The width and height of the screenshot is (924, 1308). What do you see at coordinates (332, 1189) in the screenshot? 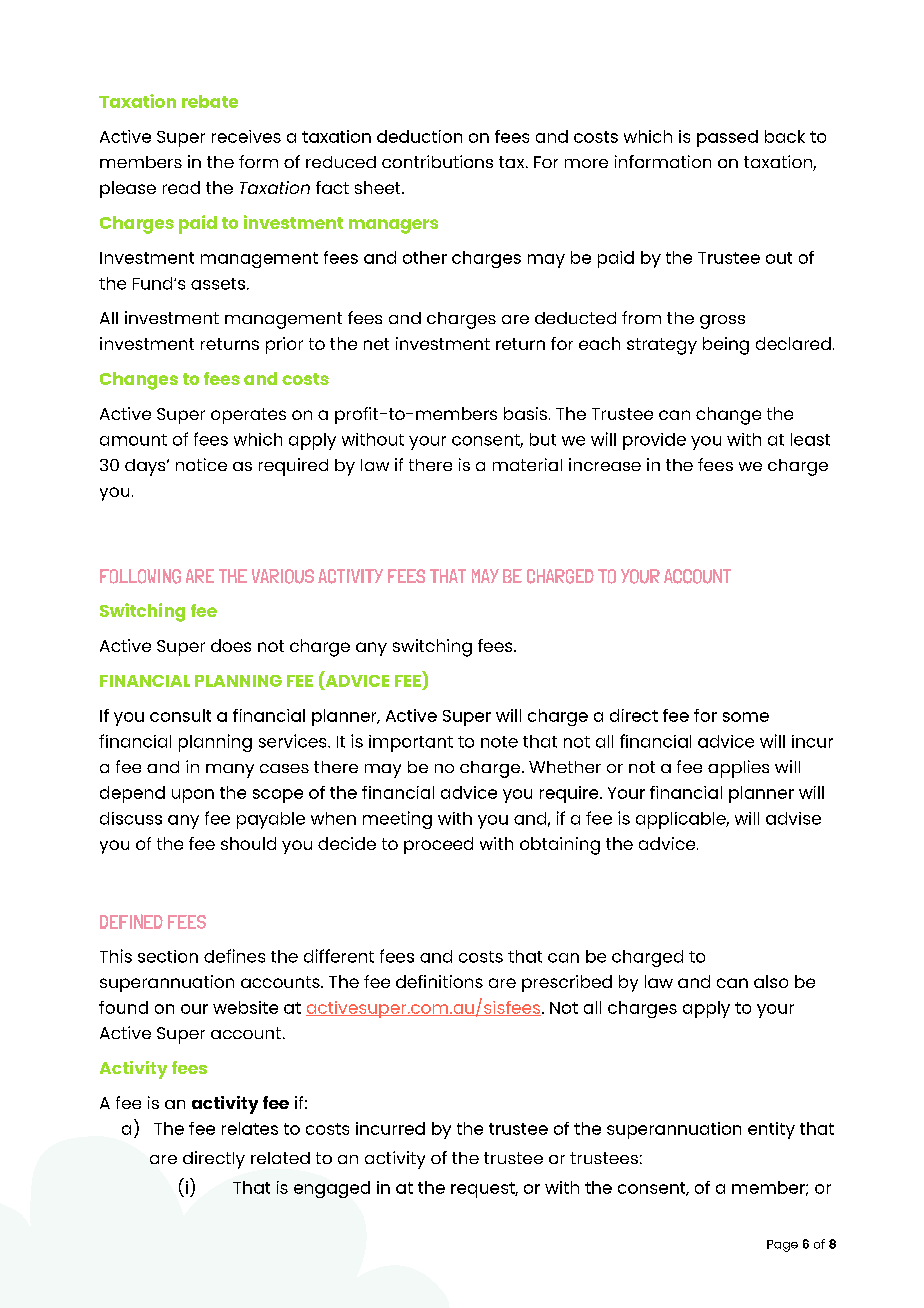
I see `engaged` at bounding box center [332, 1189].
